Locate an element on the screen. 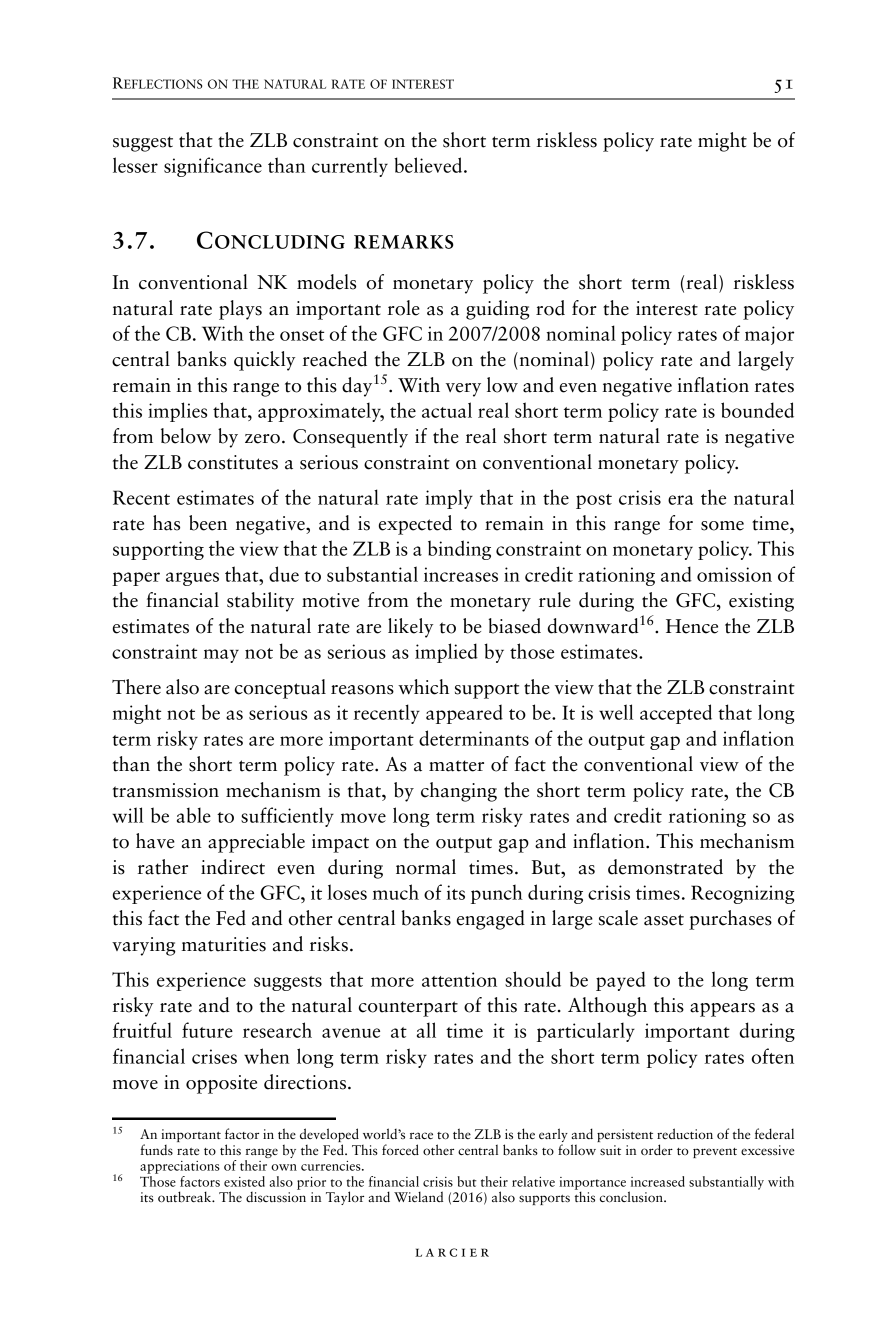  major is located at coordinates (769, 335).
